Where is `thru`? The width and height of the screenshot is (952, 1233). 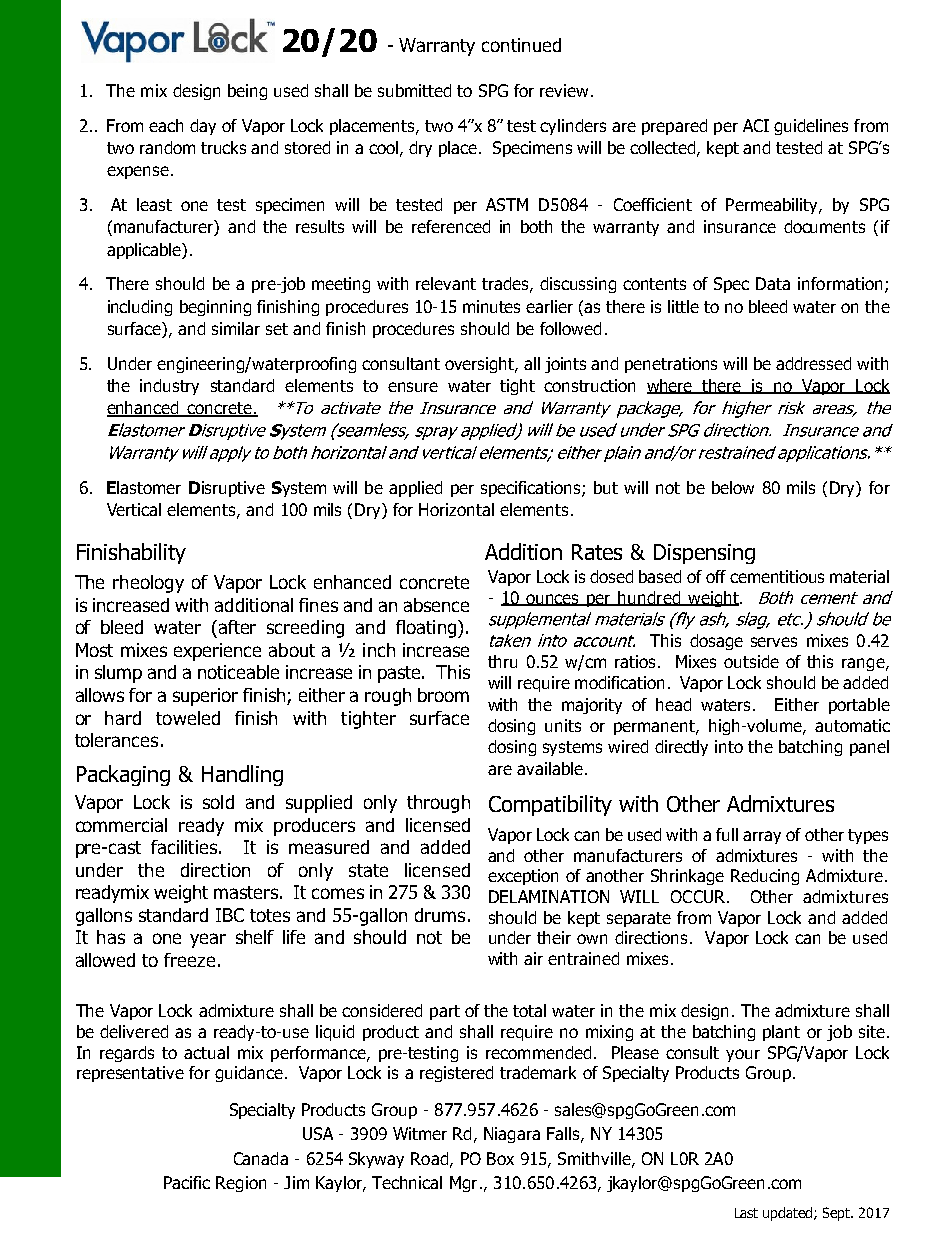 thru is located at coordinates (502, 661).
